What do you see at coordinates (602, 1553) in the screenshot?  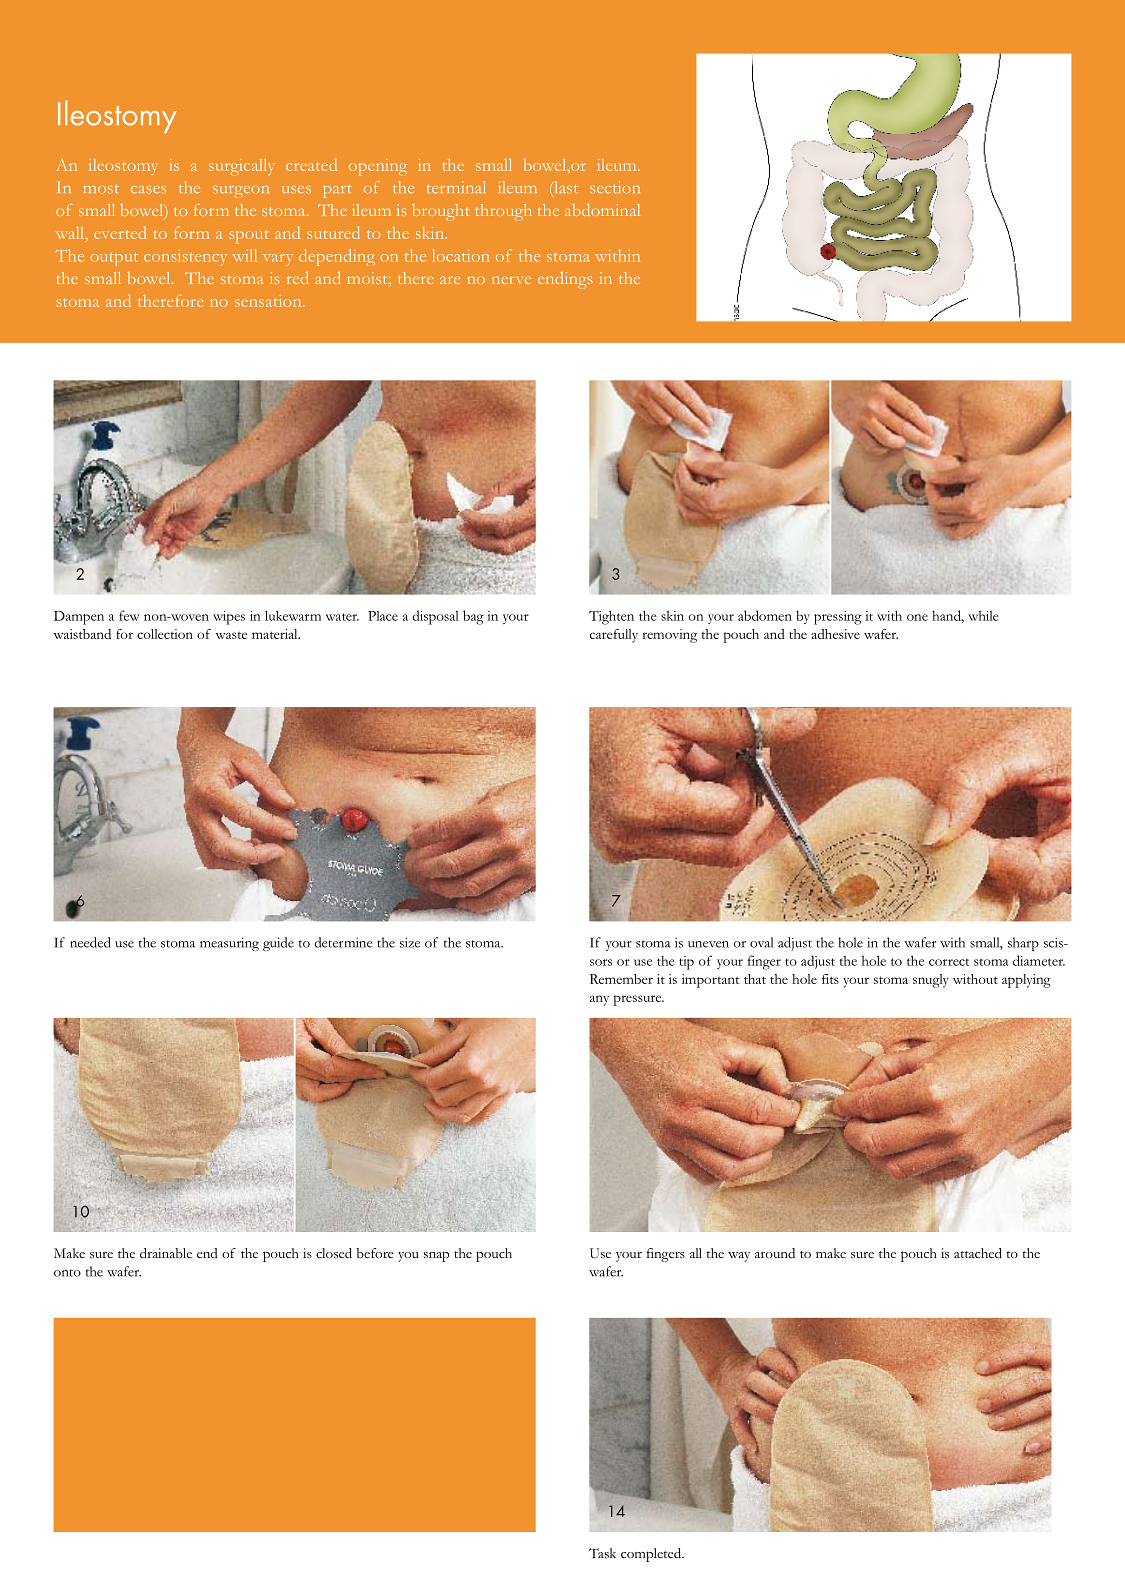 I see `Task` at bounding box center [602, 1553].
